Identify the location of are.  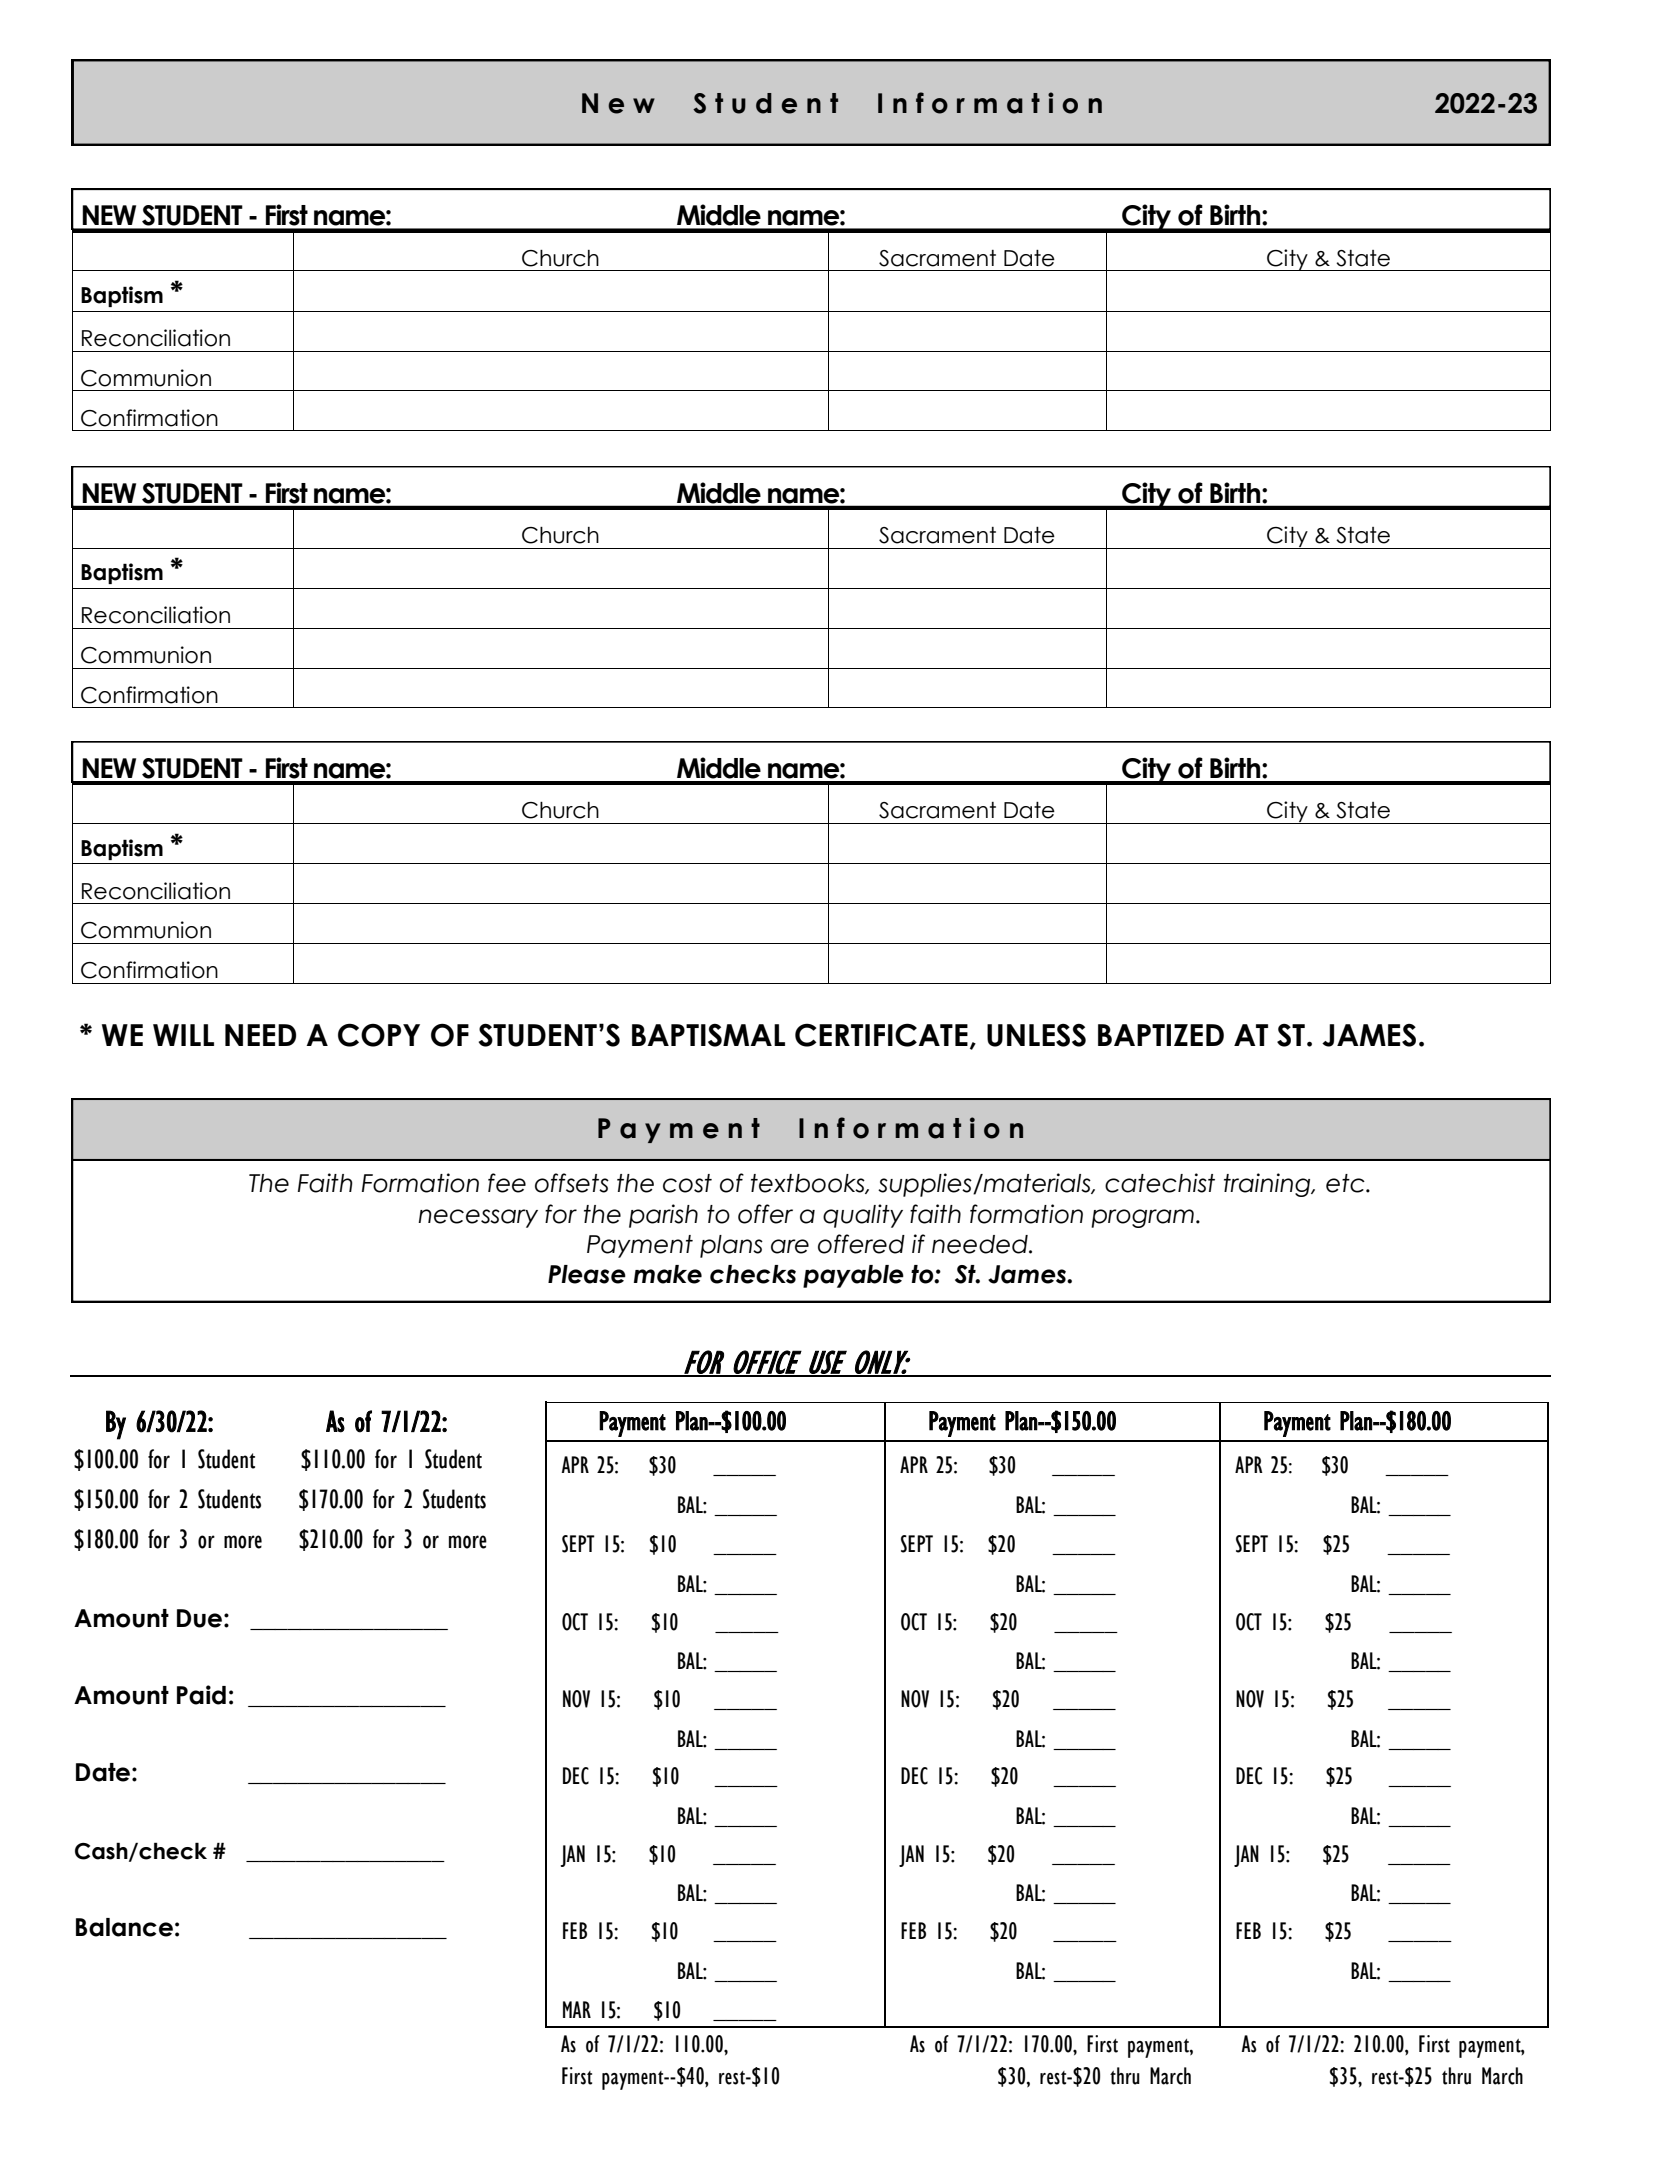
(790, 1246).
